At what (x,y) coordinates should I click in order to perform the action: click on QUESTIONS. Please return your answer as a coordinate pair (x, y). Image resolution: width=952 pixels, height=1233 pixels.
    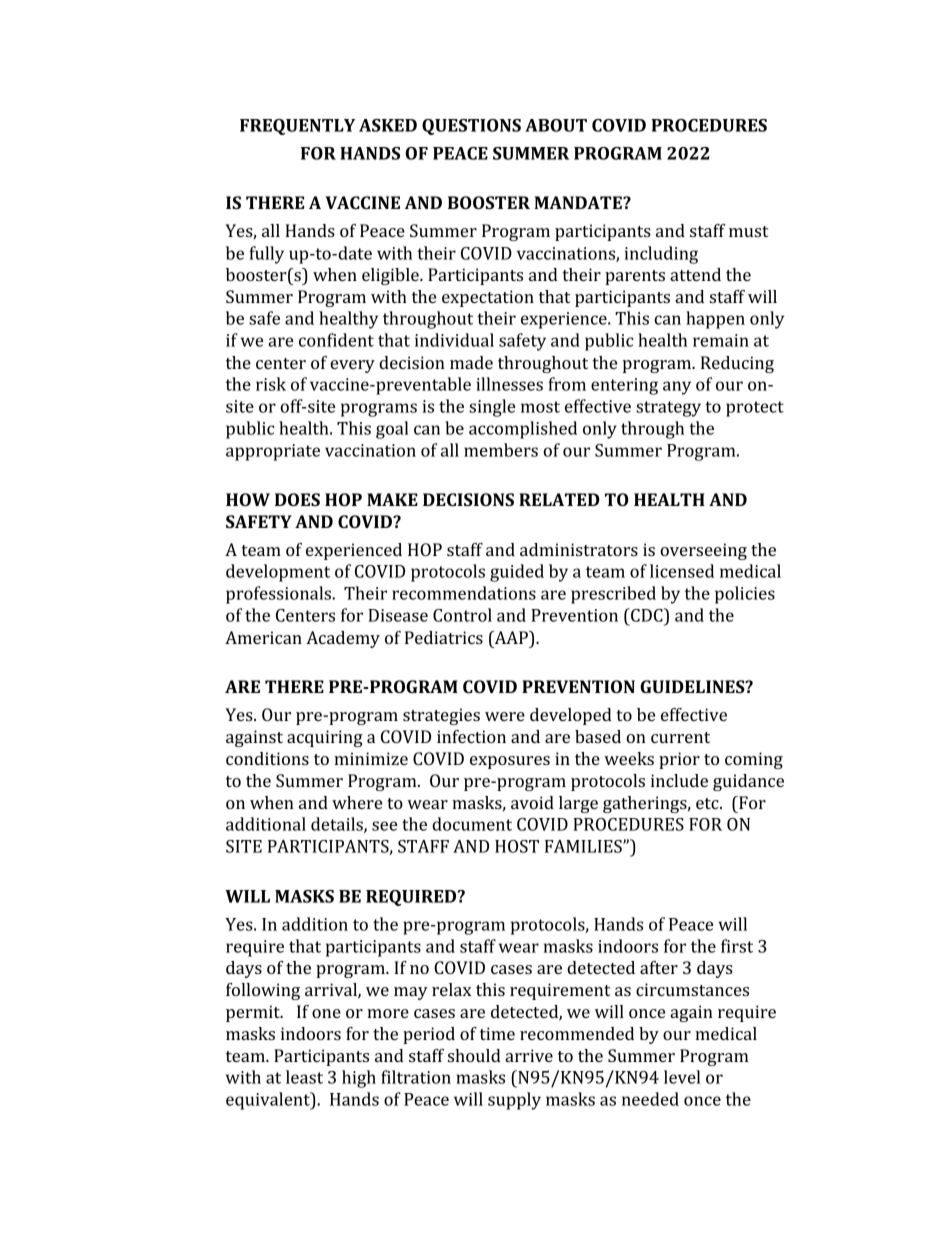
    Looking at the image, I should click on (471, 127).
